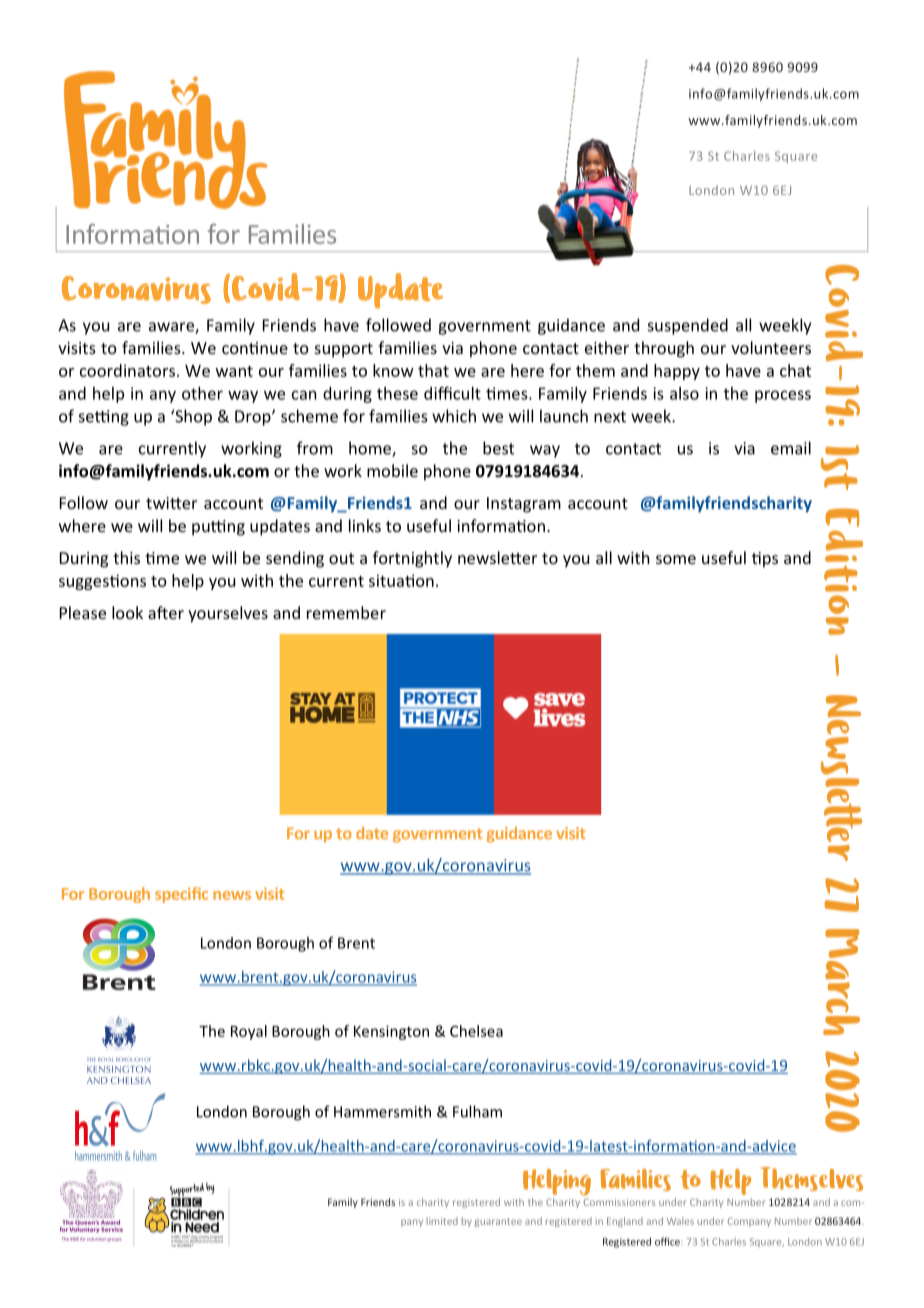  What do you see at coordinates (676, 559) in the image?
I see `some` at bounding box center [676, 559].
